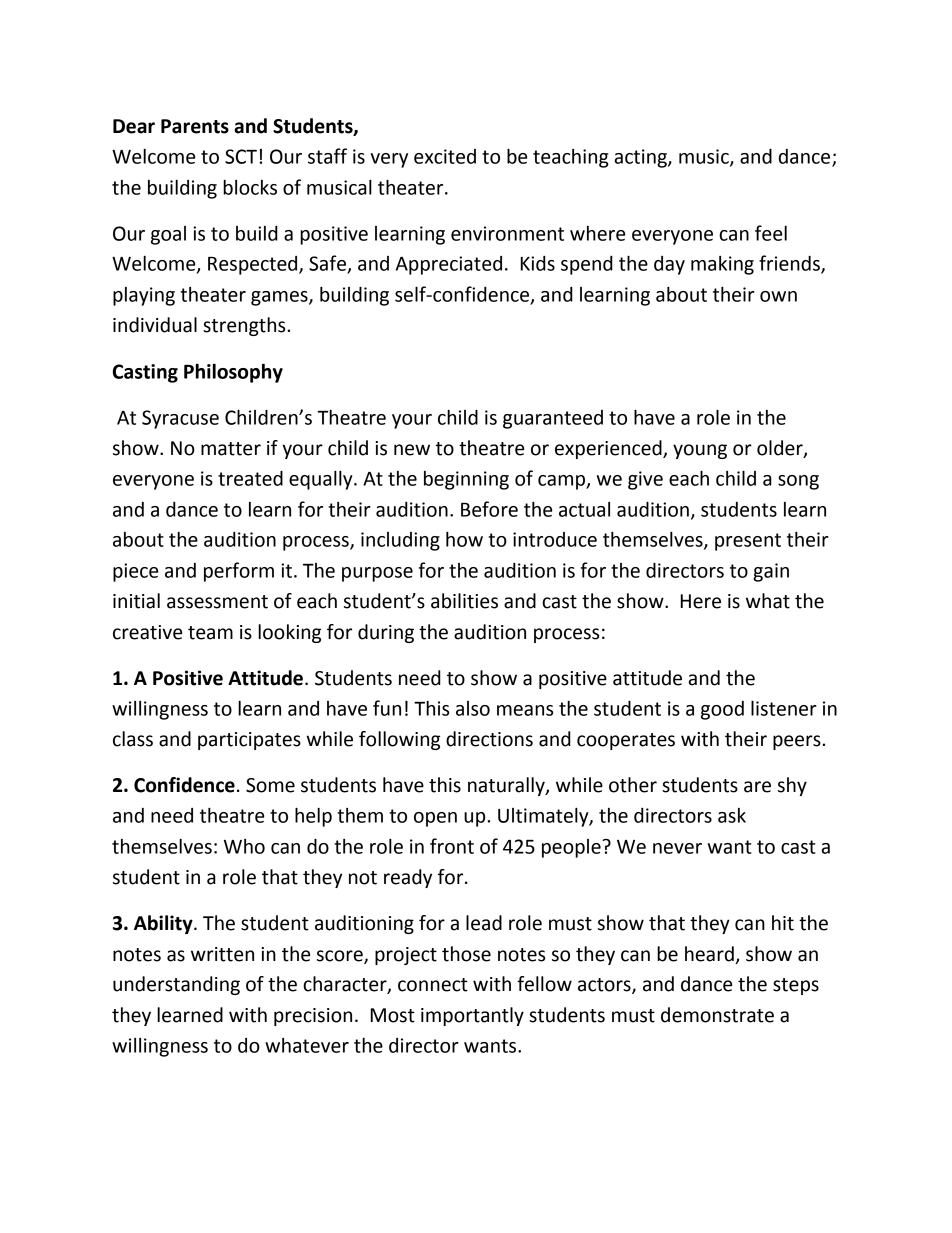 The width and height of the screenshot is (952, 1233). Describe the element at coordinates (433, 985) in the screenshot. I see `connect` at that location.
